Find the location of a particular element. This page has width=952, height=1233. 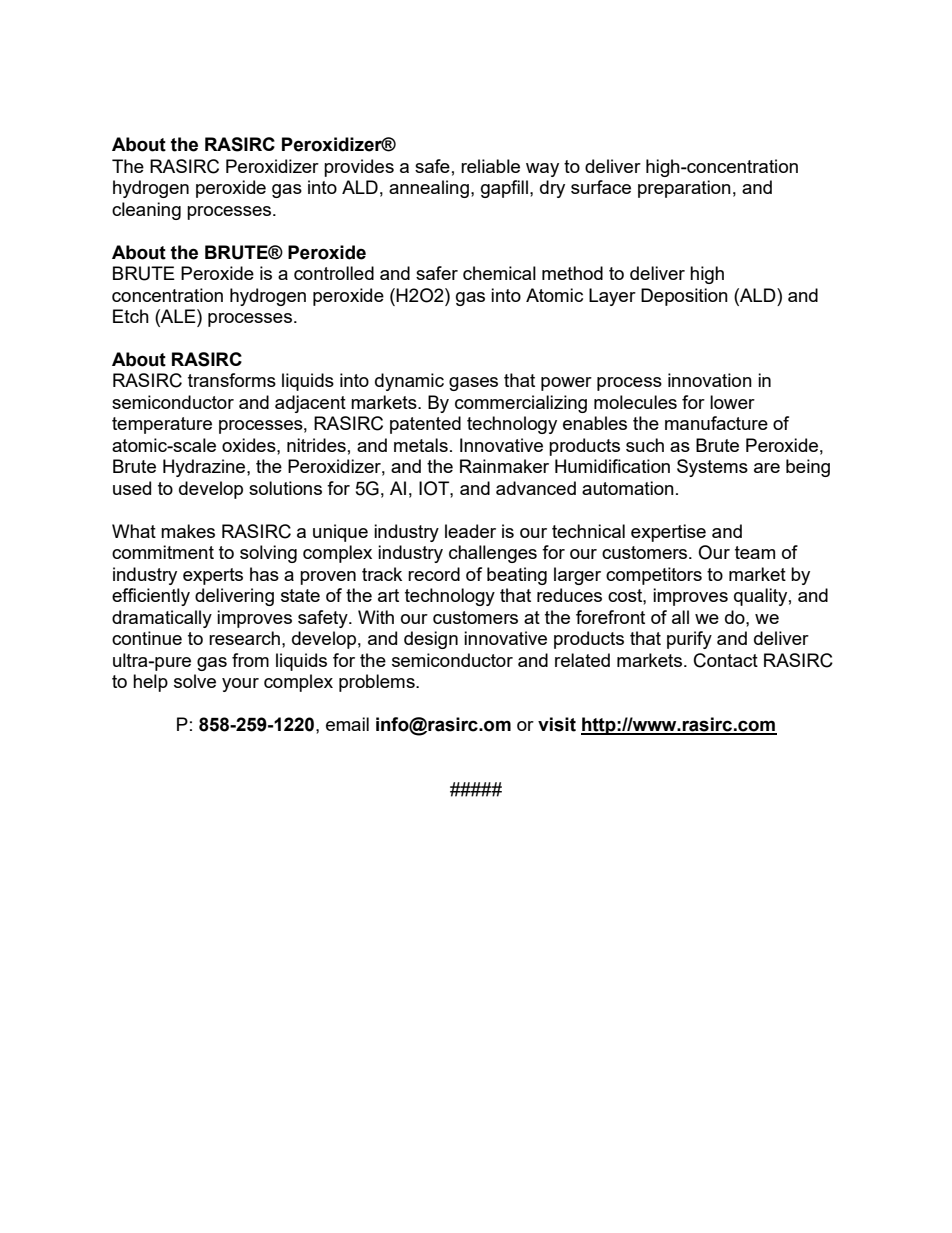

annealing is located at coordinates (429, 189).
